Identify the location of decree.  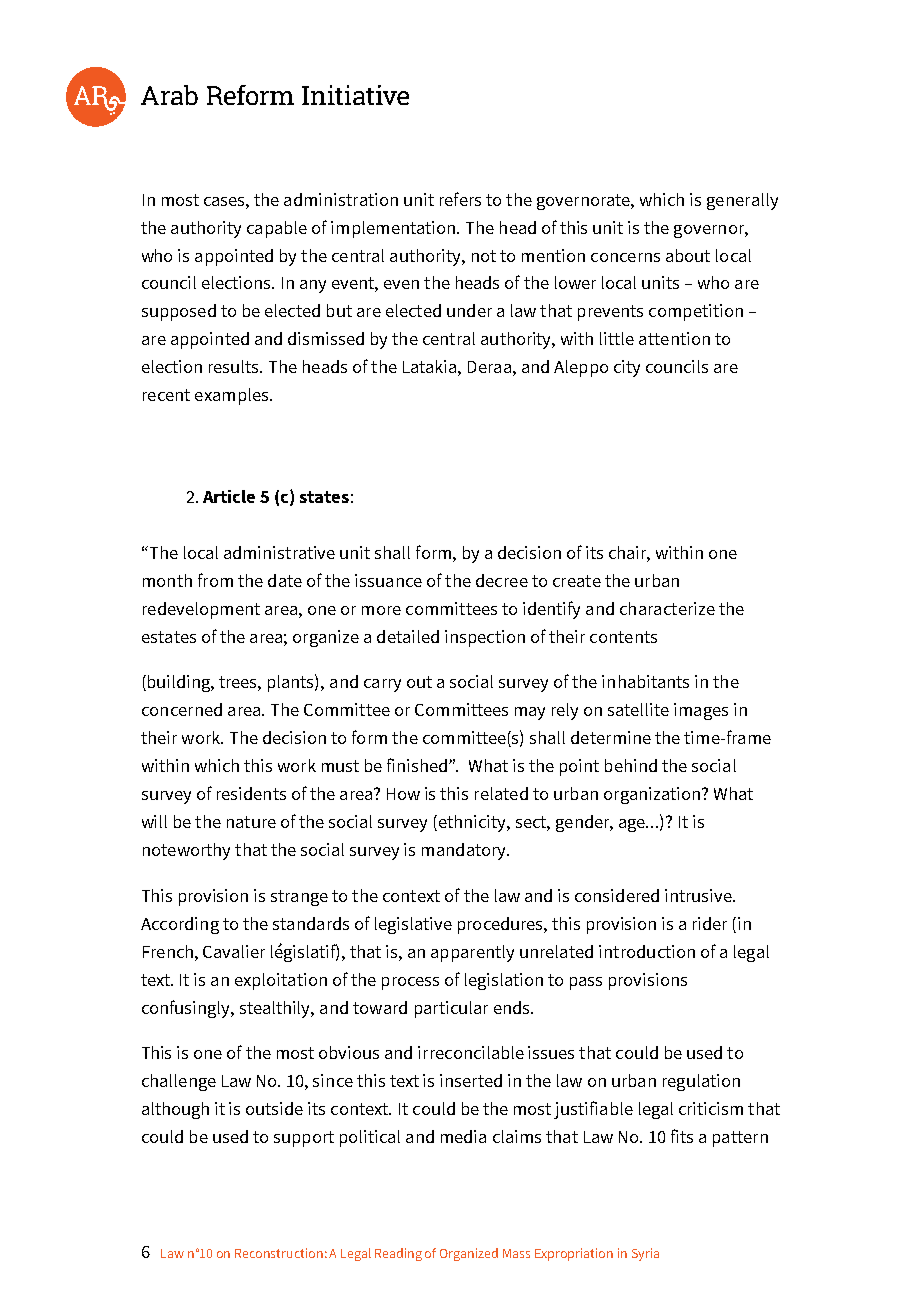
(502, 580).
